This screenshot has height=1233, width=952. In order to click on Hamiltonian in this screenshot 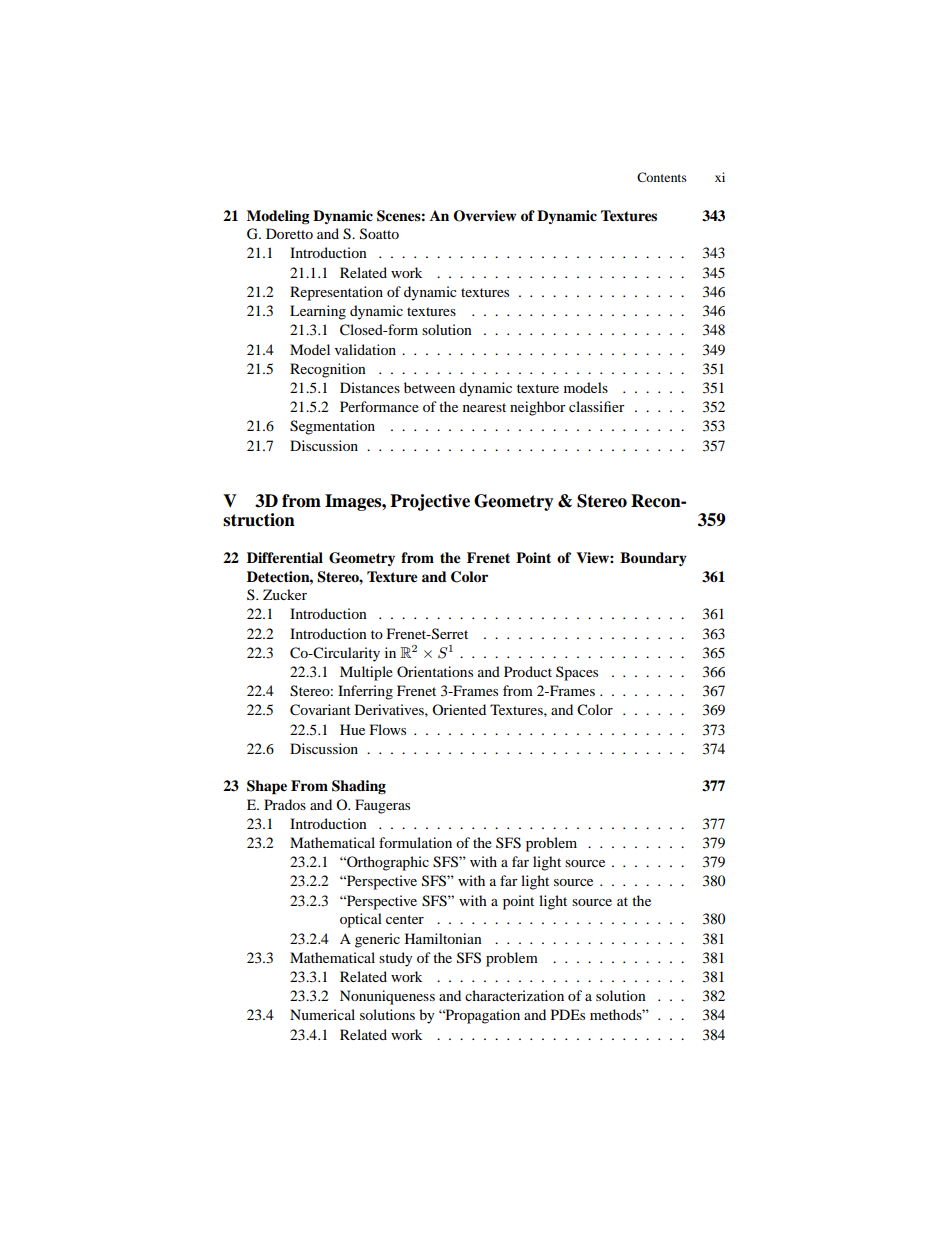, I will do `click(443, 938)`.
